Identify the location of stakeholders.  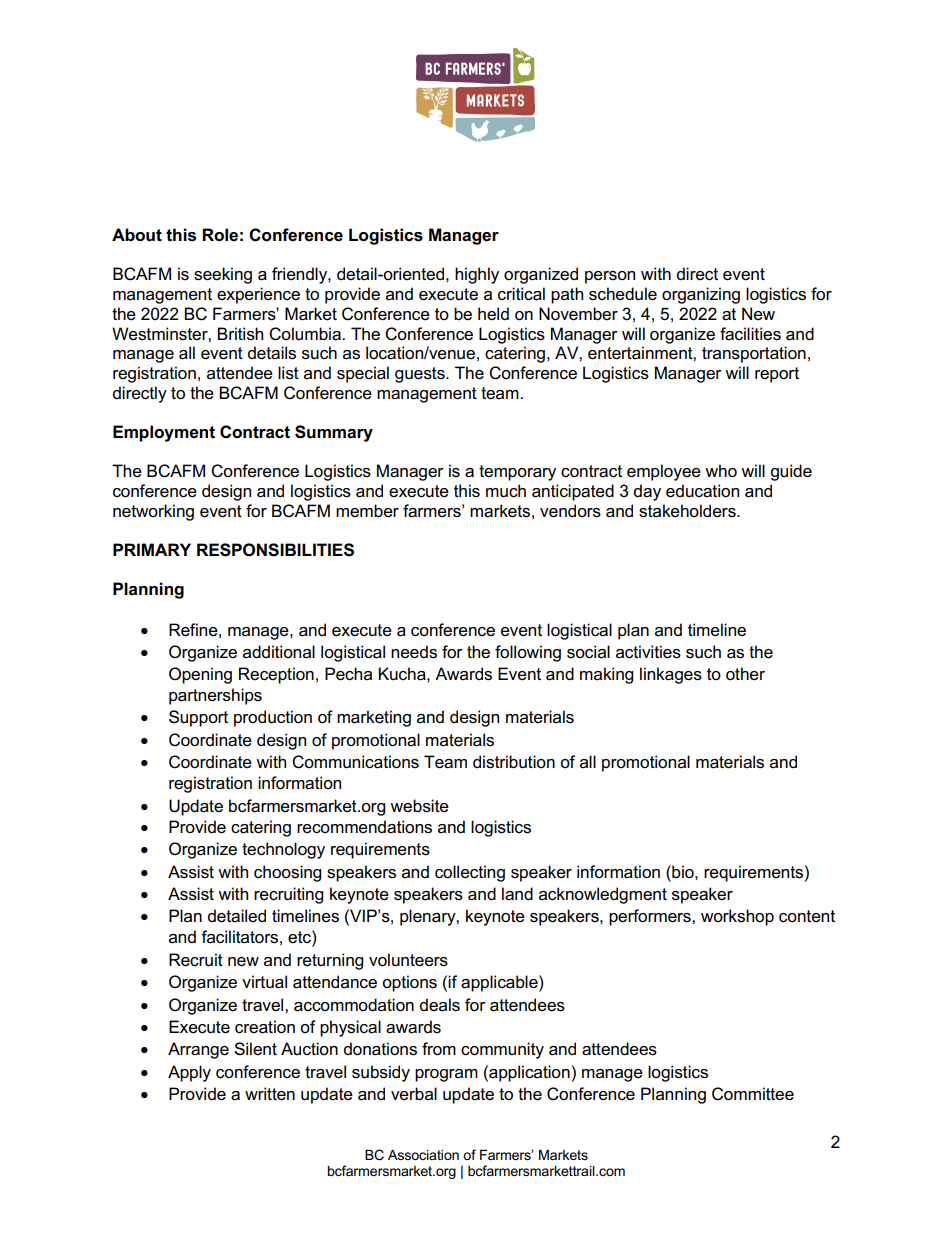
(688, 511).
